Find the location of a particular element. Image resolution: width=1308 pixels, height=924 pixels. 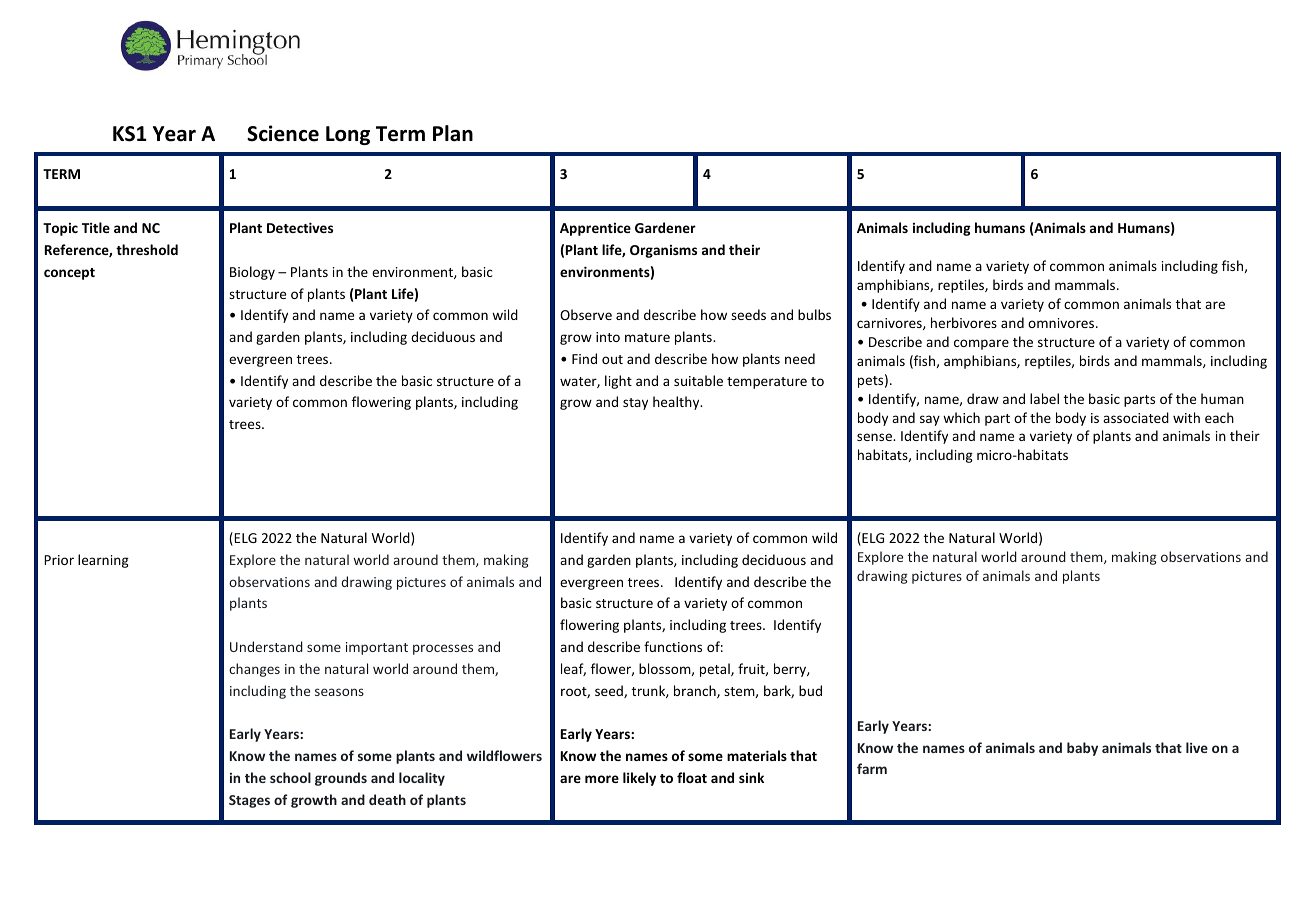

learning is located at coordinates (103, 561).
